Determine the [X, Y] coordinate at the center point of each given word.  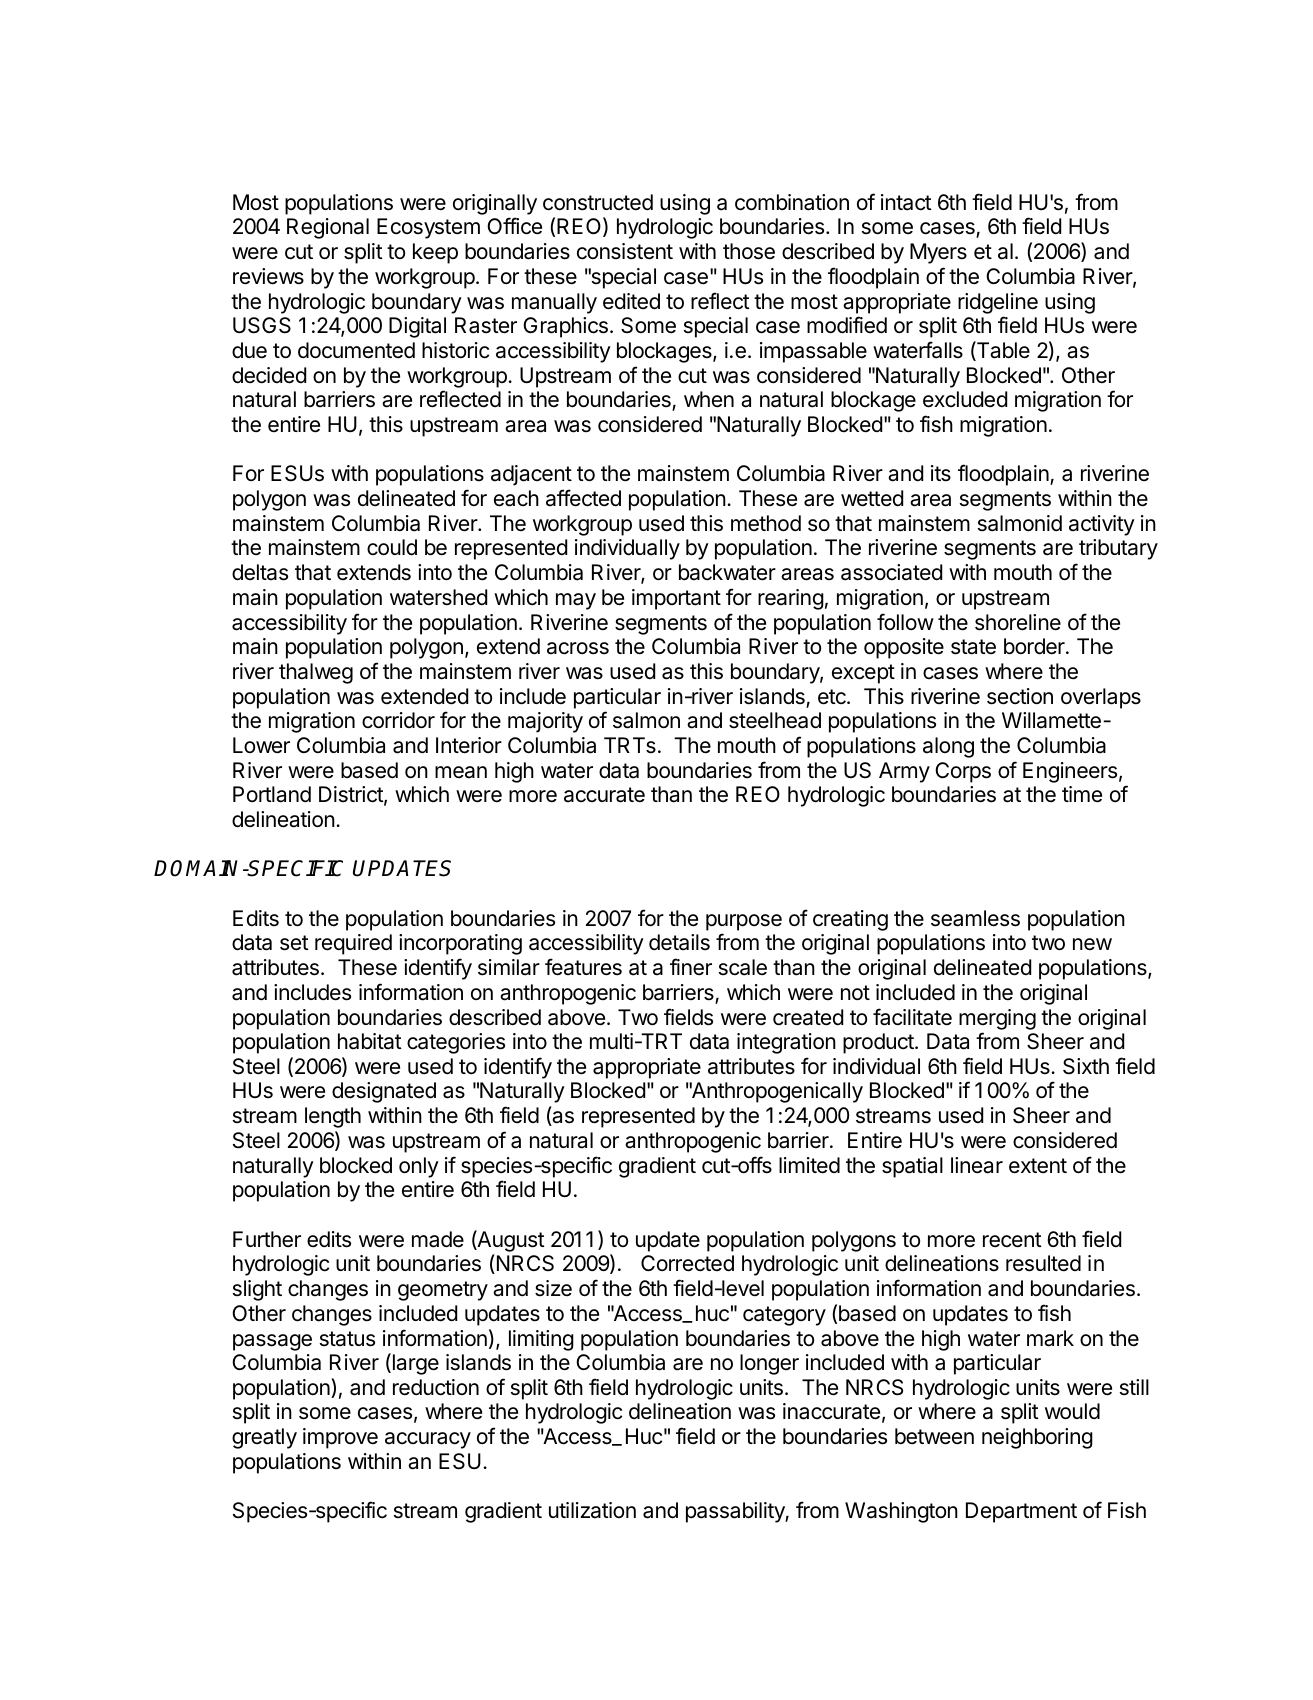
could [392, 547]
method [766, 523]
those [749, 251]
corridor [398, 720]
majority [545, 722]
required [353, 944]
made [438, 1239]
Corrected [687, 1263]
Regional [328, 228]
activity [1102, 525]
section [1020, 696]
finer [691, 967]
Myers [938, 253]
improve [340, 1438]
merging [997, 1019]
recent [1012, 1240]
